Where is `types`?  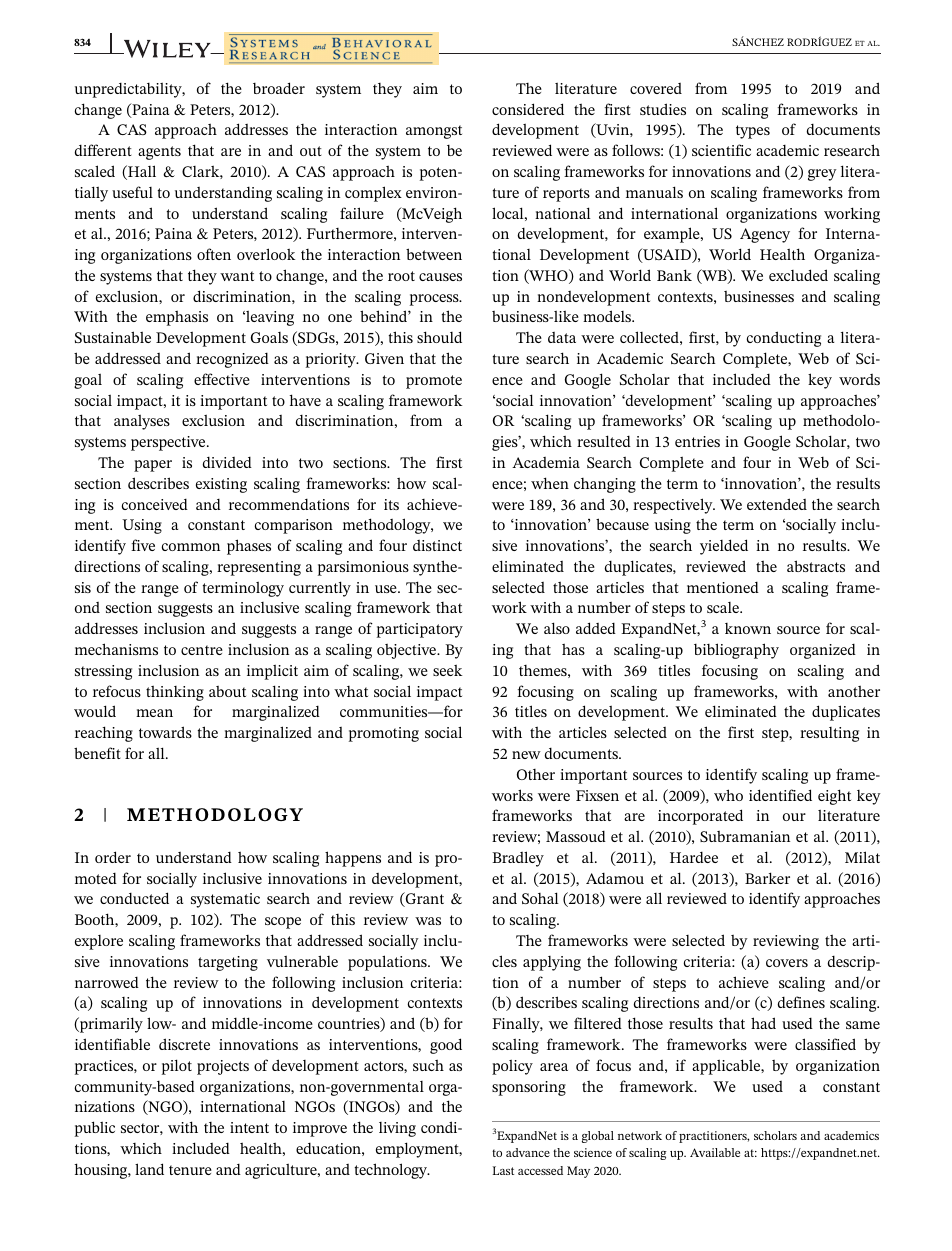 types is located at coordinates (753, 132).
